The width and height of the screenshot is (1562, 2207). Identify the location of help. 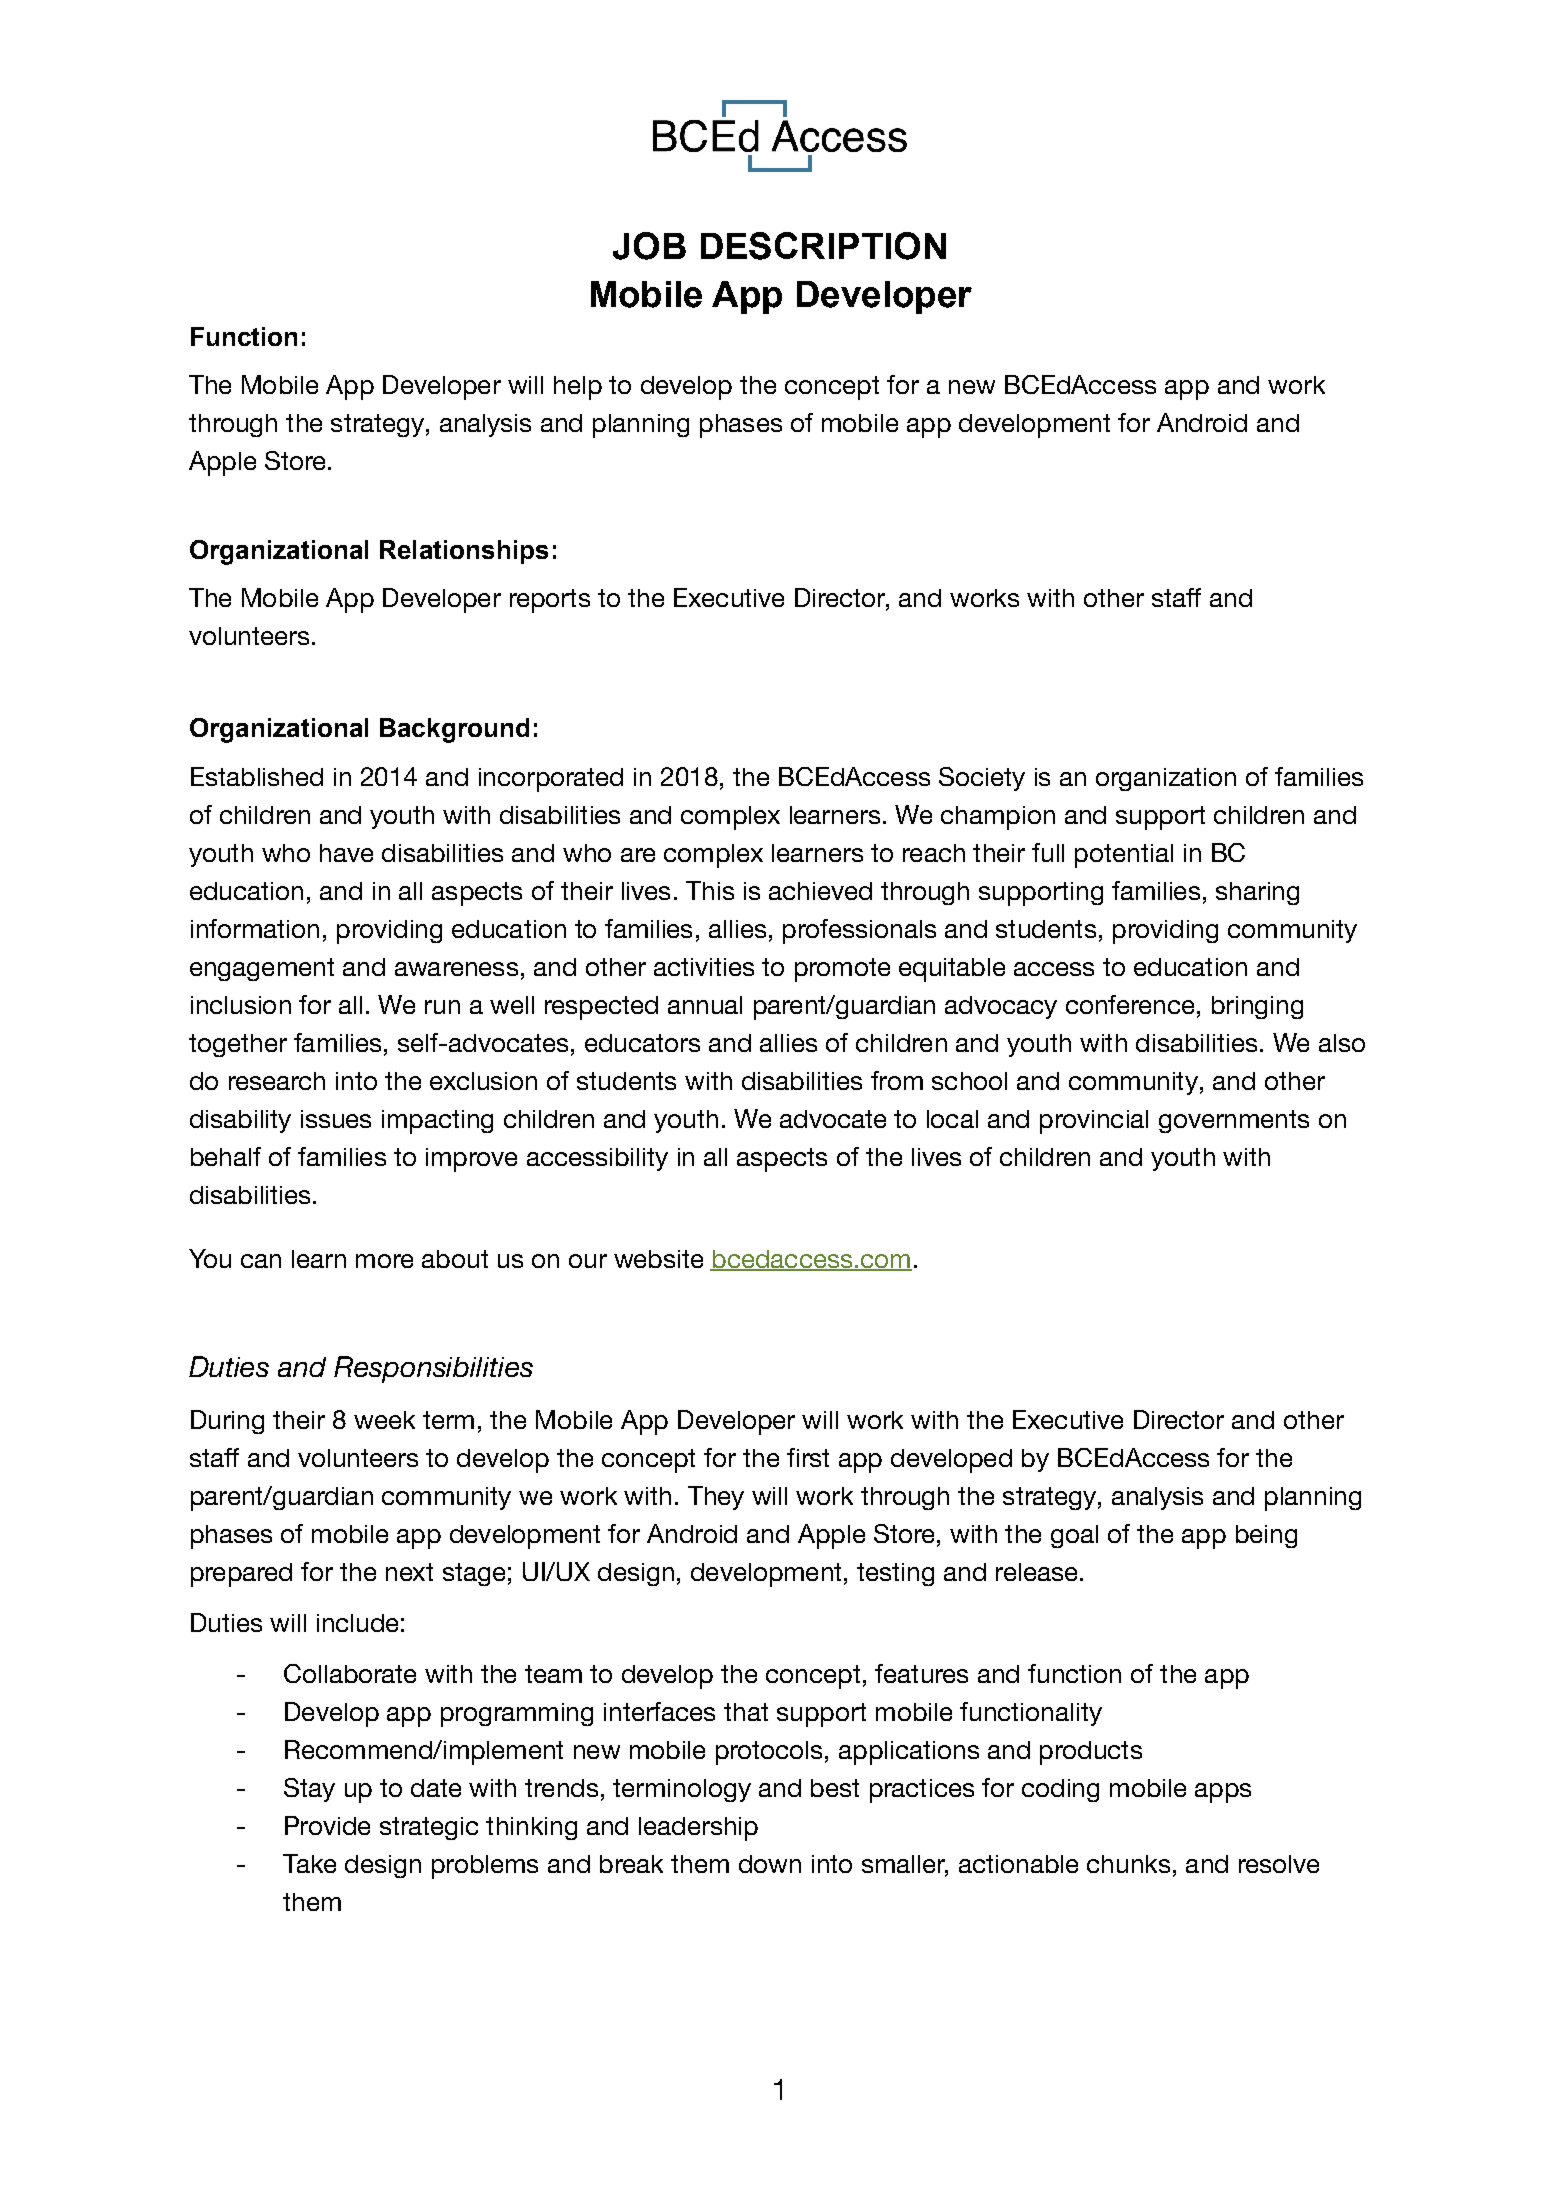
(578, 388).
